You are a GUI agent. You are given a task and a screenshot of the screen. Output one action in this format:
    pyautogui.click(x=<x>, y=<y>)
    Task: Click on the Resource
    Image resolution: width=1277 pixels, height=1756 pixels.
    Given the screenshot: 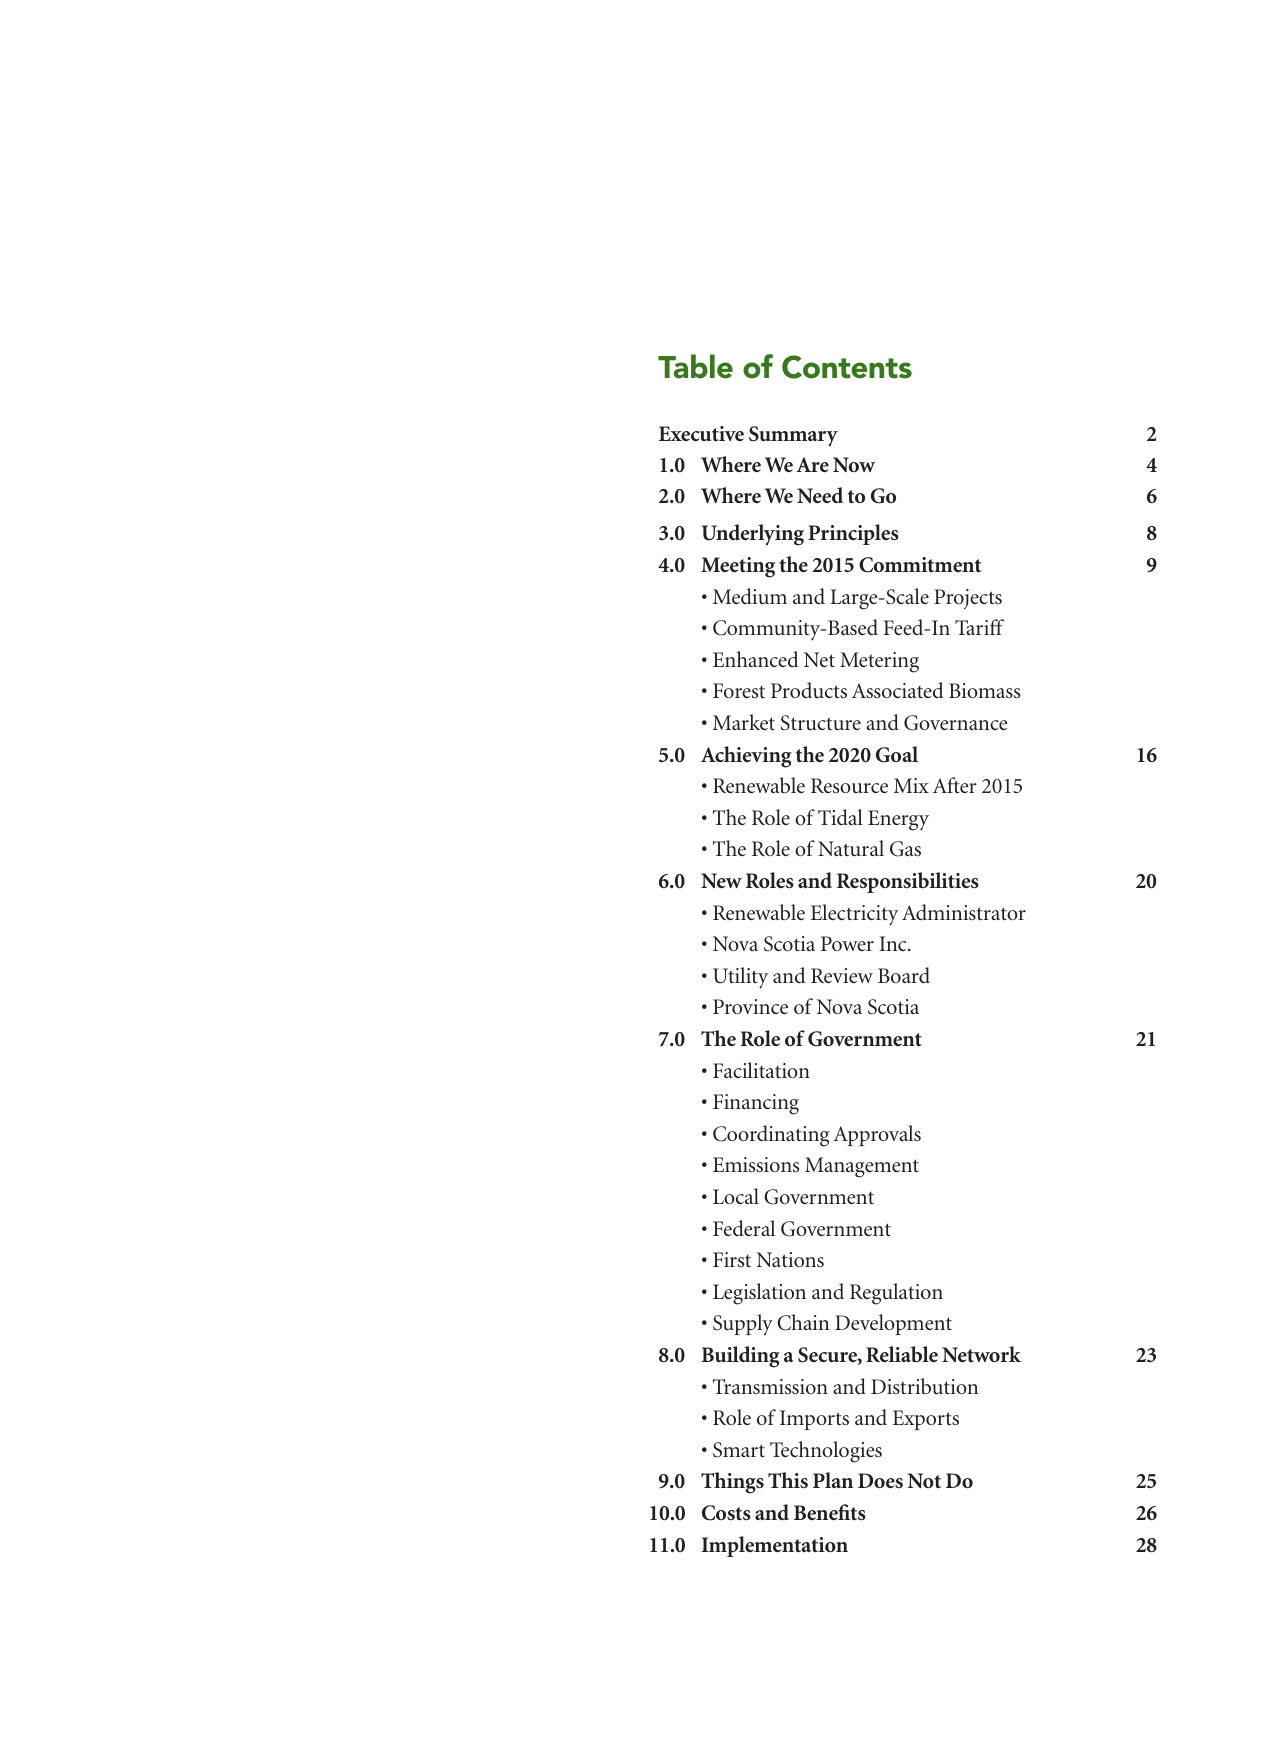 What is the action you would take?
    pyautogui.click(x=849, y=786)
